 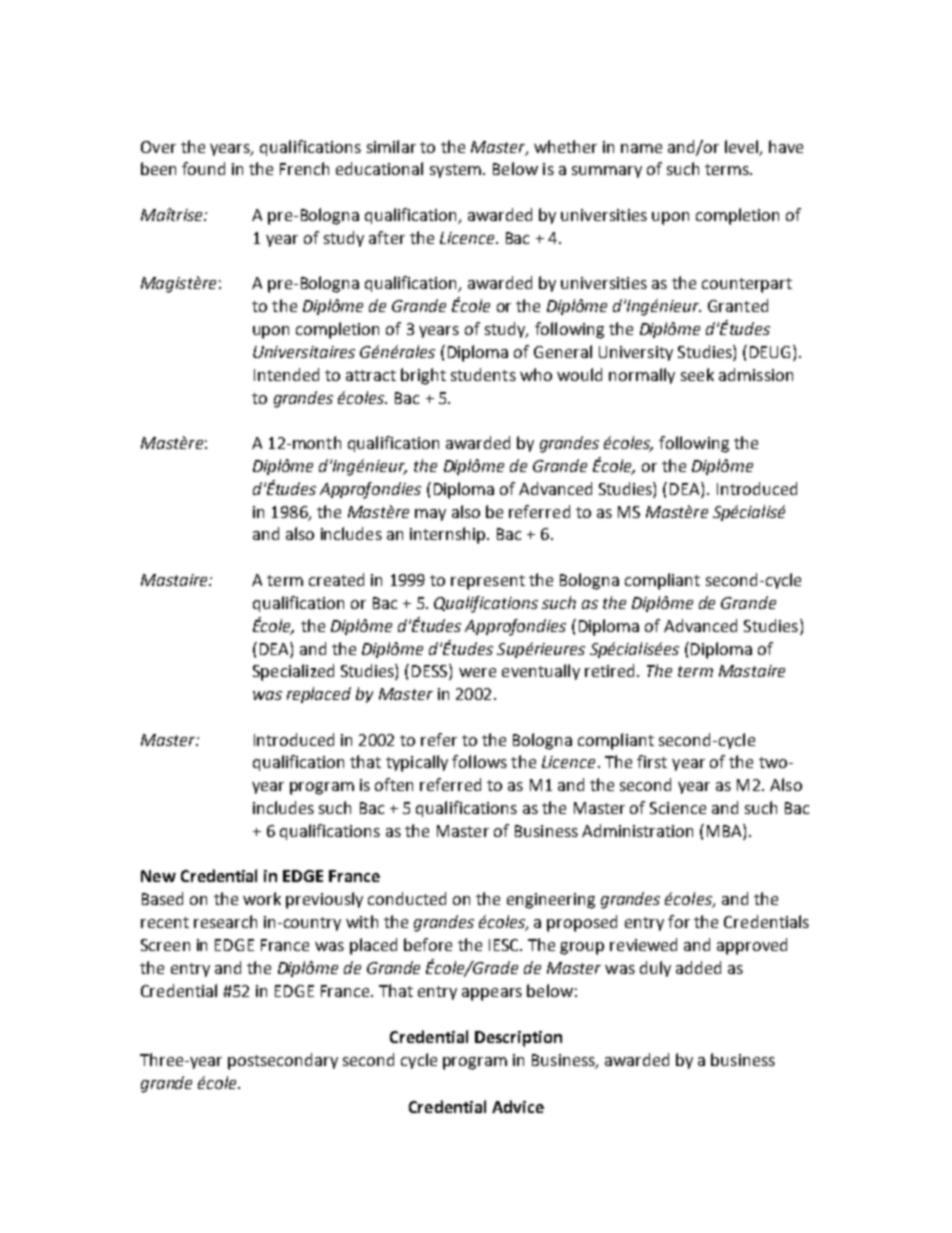 What do you see at coordinates (483, 374) in the screenshot?
I see `students` at bounding box center [483, 374].
